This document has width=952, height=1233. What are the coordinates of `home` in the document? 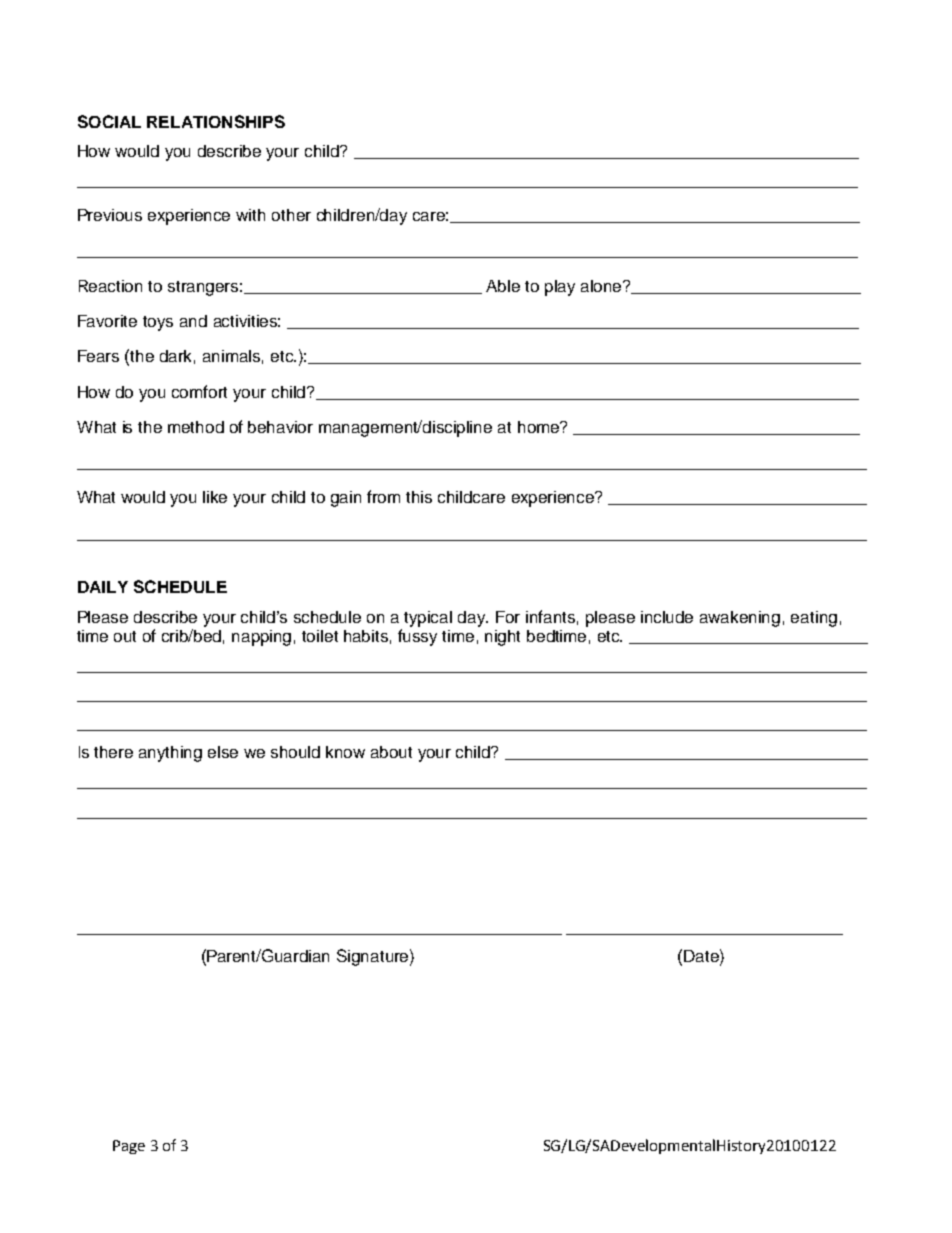 It's located at (540, 427).
